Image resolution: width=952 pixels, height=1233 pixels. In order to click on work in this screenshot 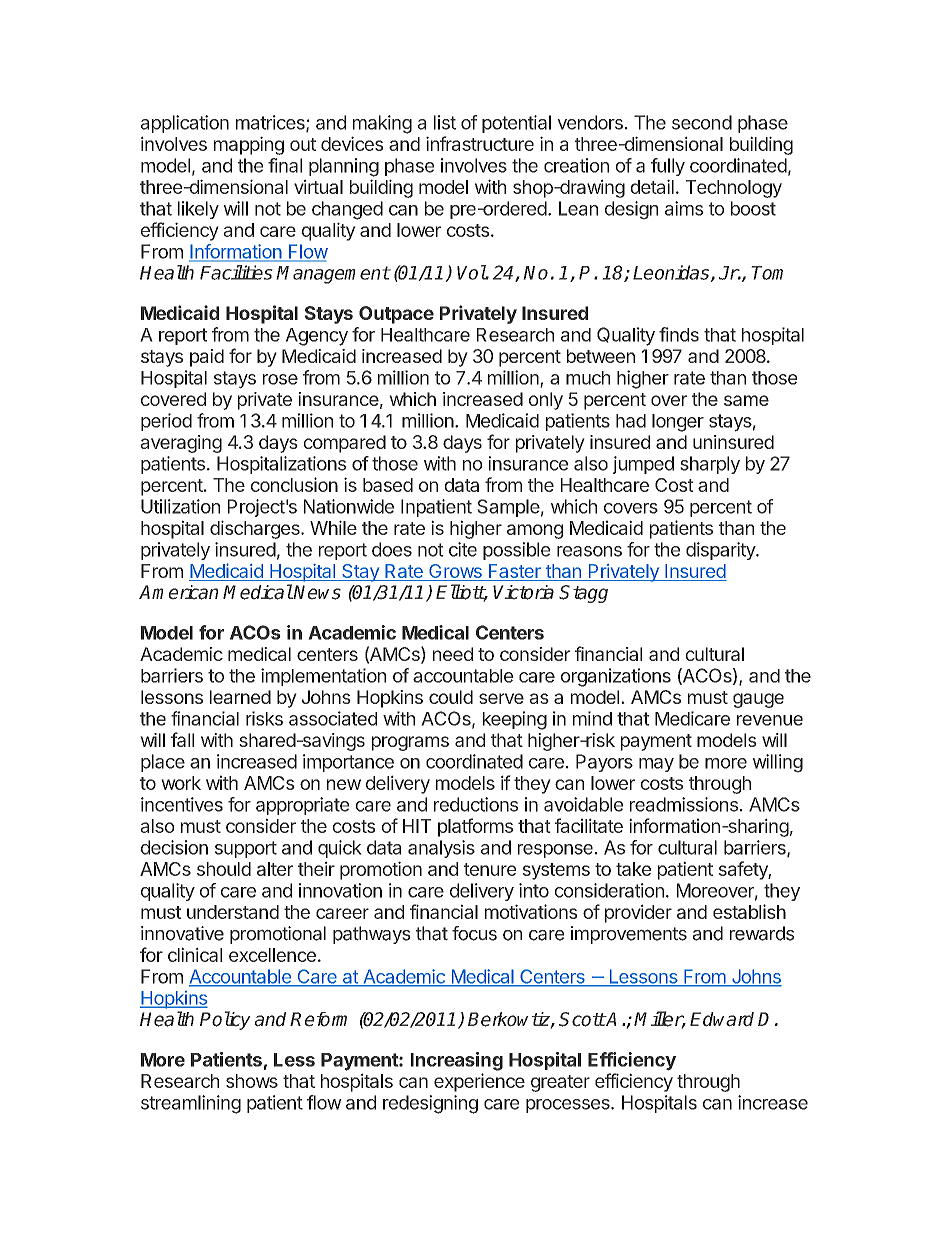, I will do `click(181, 783)`.
